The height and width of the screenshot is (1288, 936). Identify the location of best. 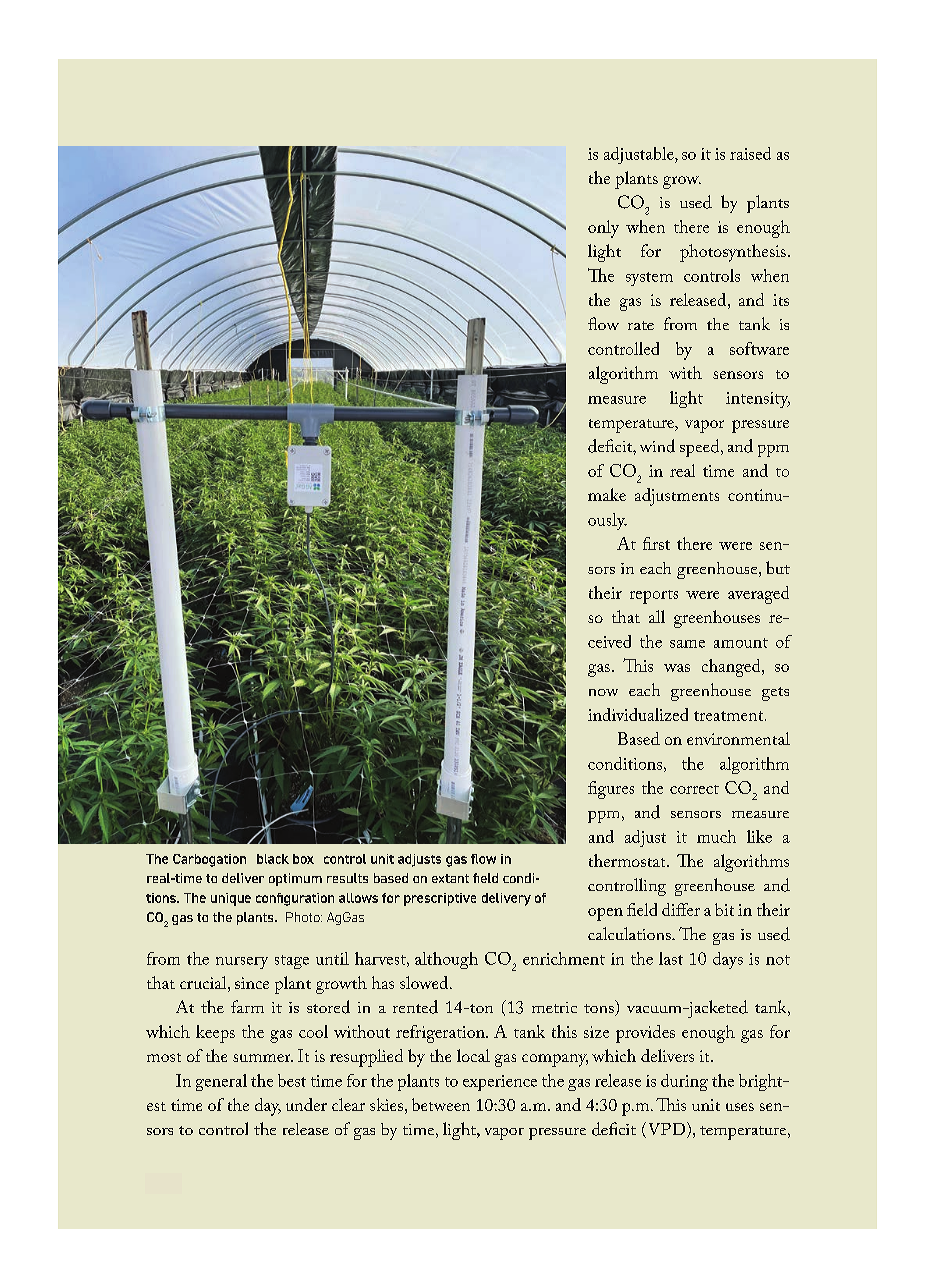
(292, 1080).
